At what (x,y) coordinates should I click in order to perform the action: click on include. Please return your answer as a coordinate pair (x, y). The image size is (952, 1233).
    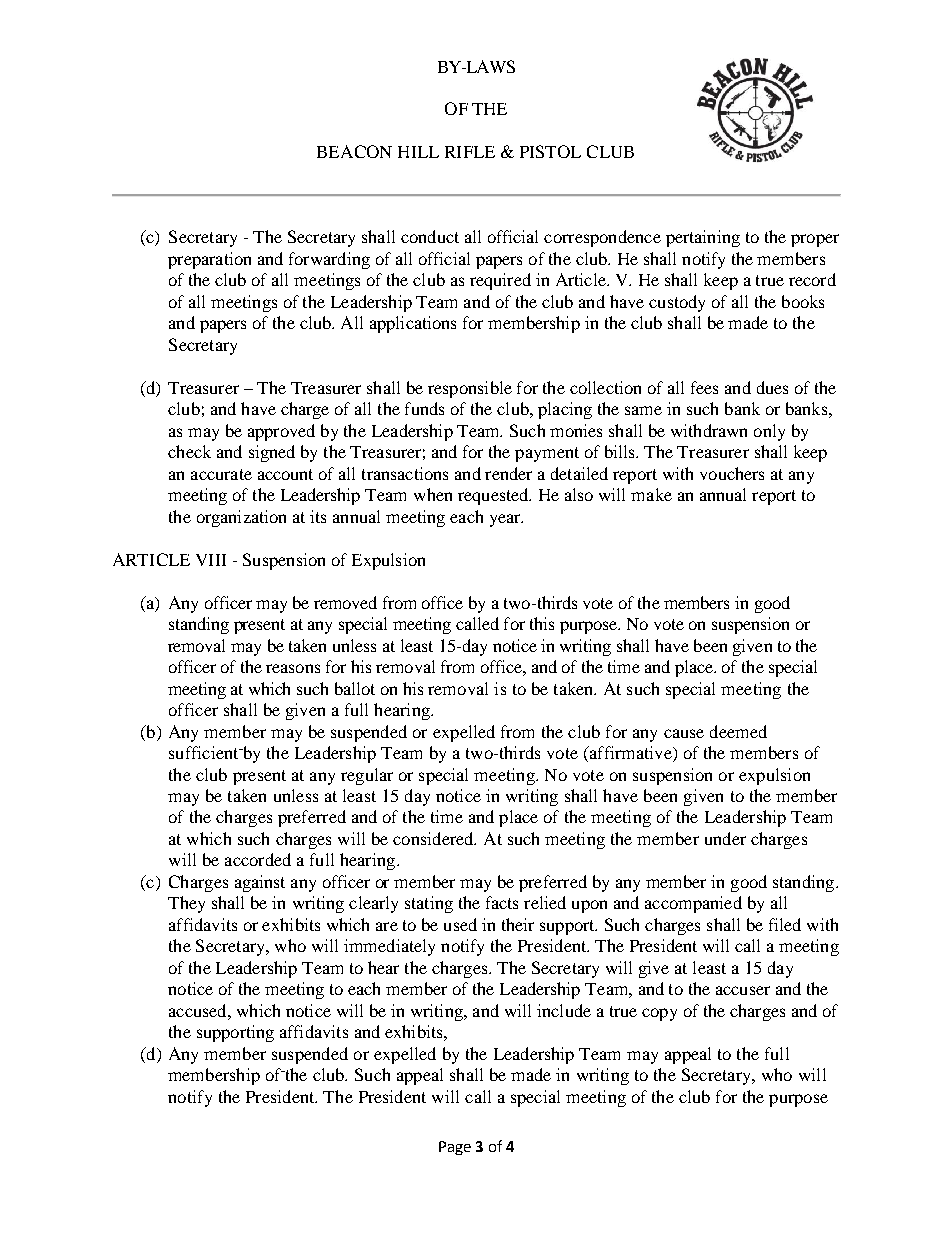
    Looking at the image, I should click on (564, 1010).
